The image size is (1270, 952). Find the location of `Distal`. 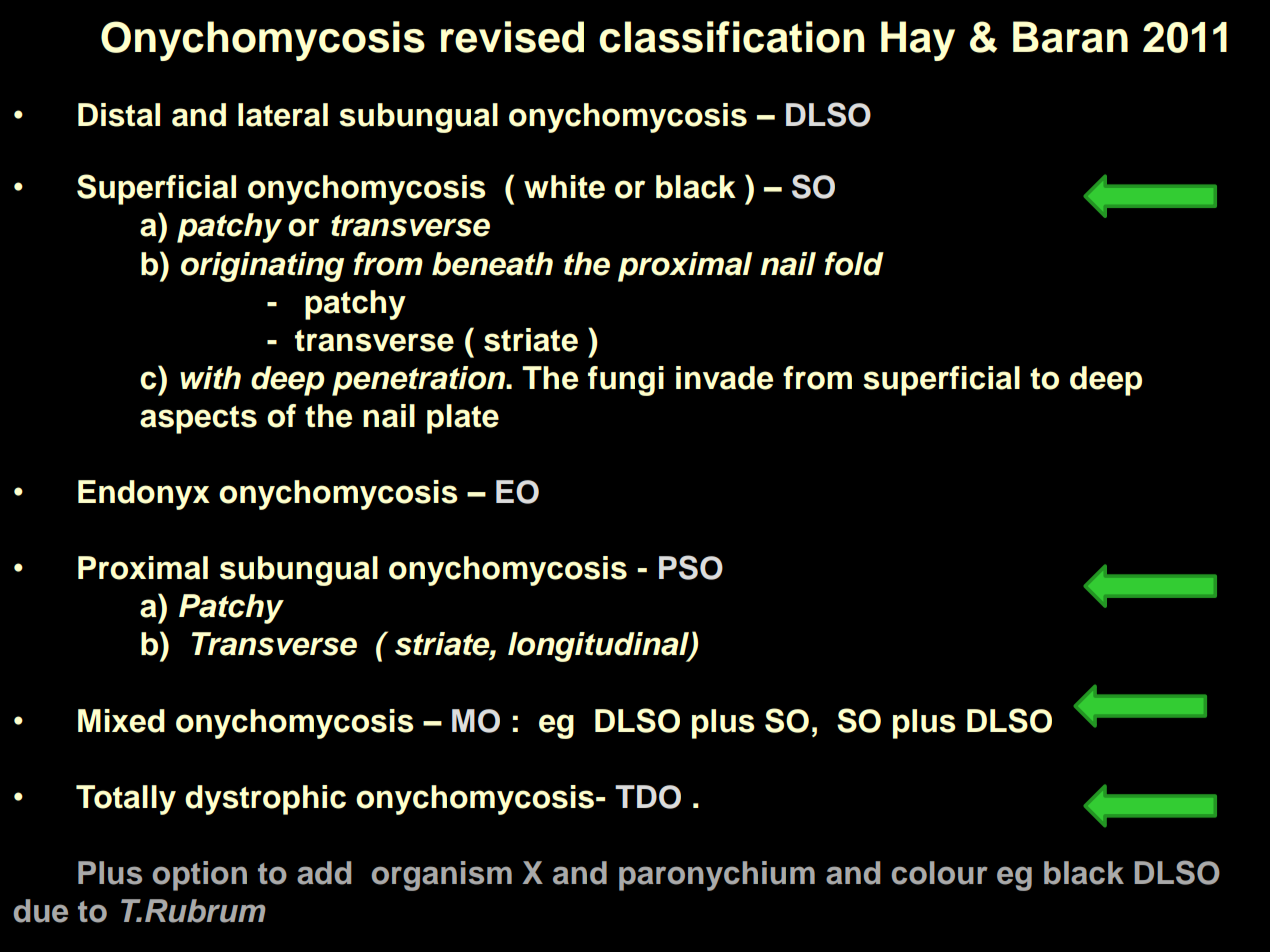

Distal is located at coordinates (119, 115).
